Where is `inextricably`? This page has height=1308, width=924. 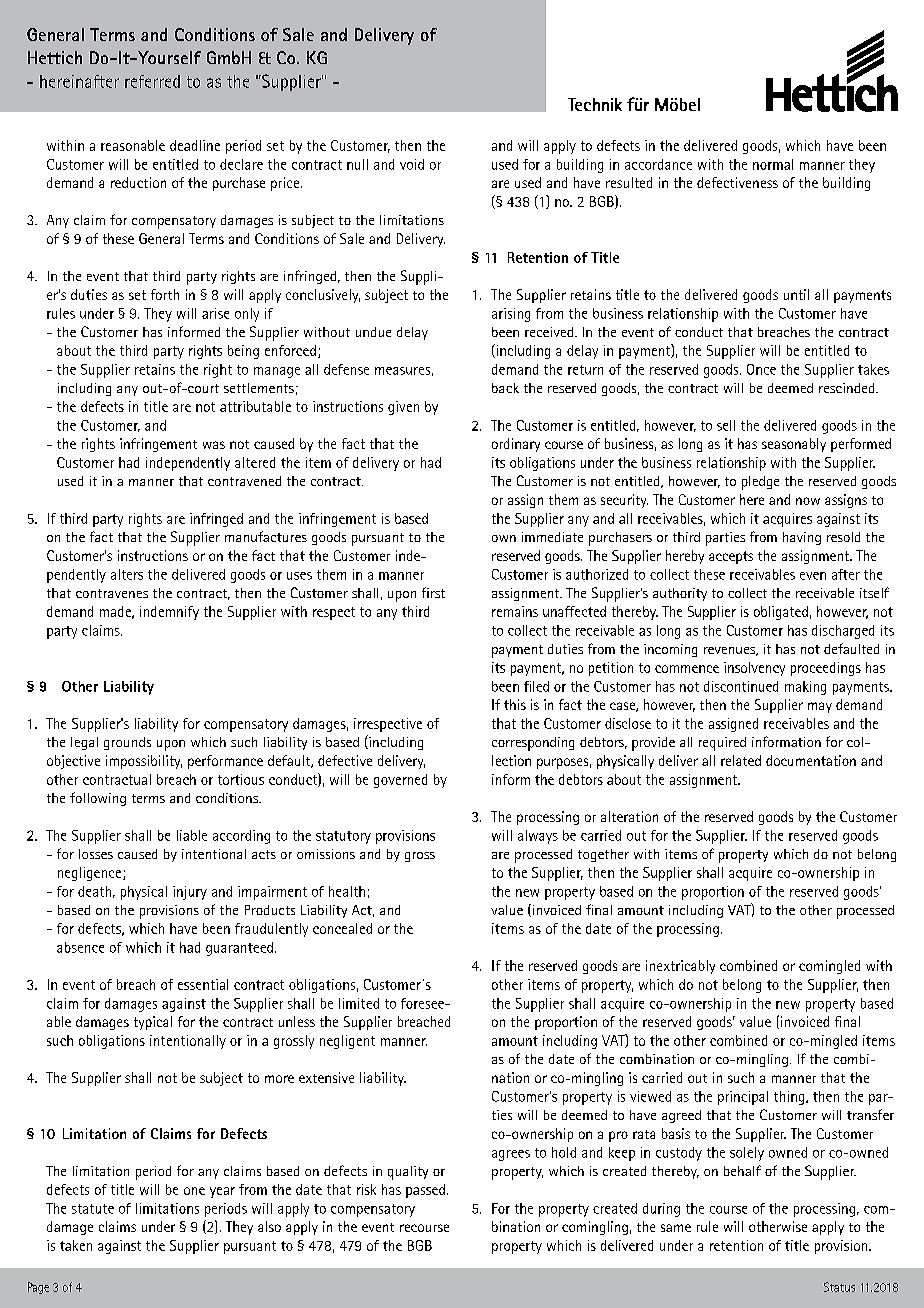 inextricably is located at coordinates (680, 967).
